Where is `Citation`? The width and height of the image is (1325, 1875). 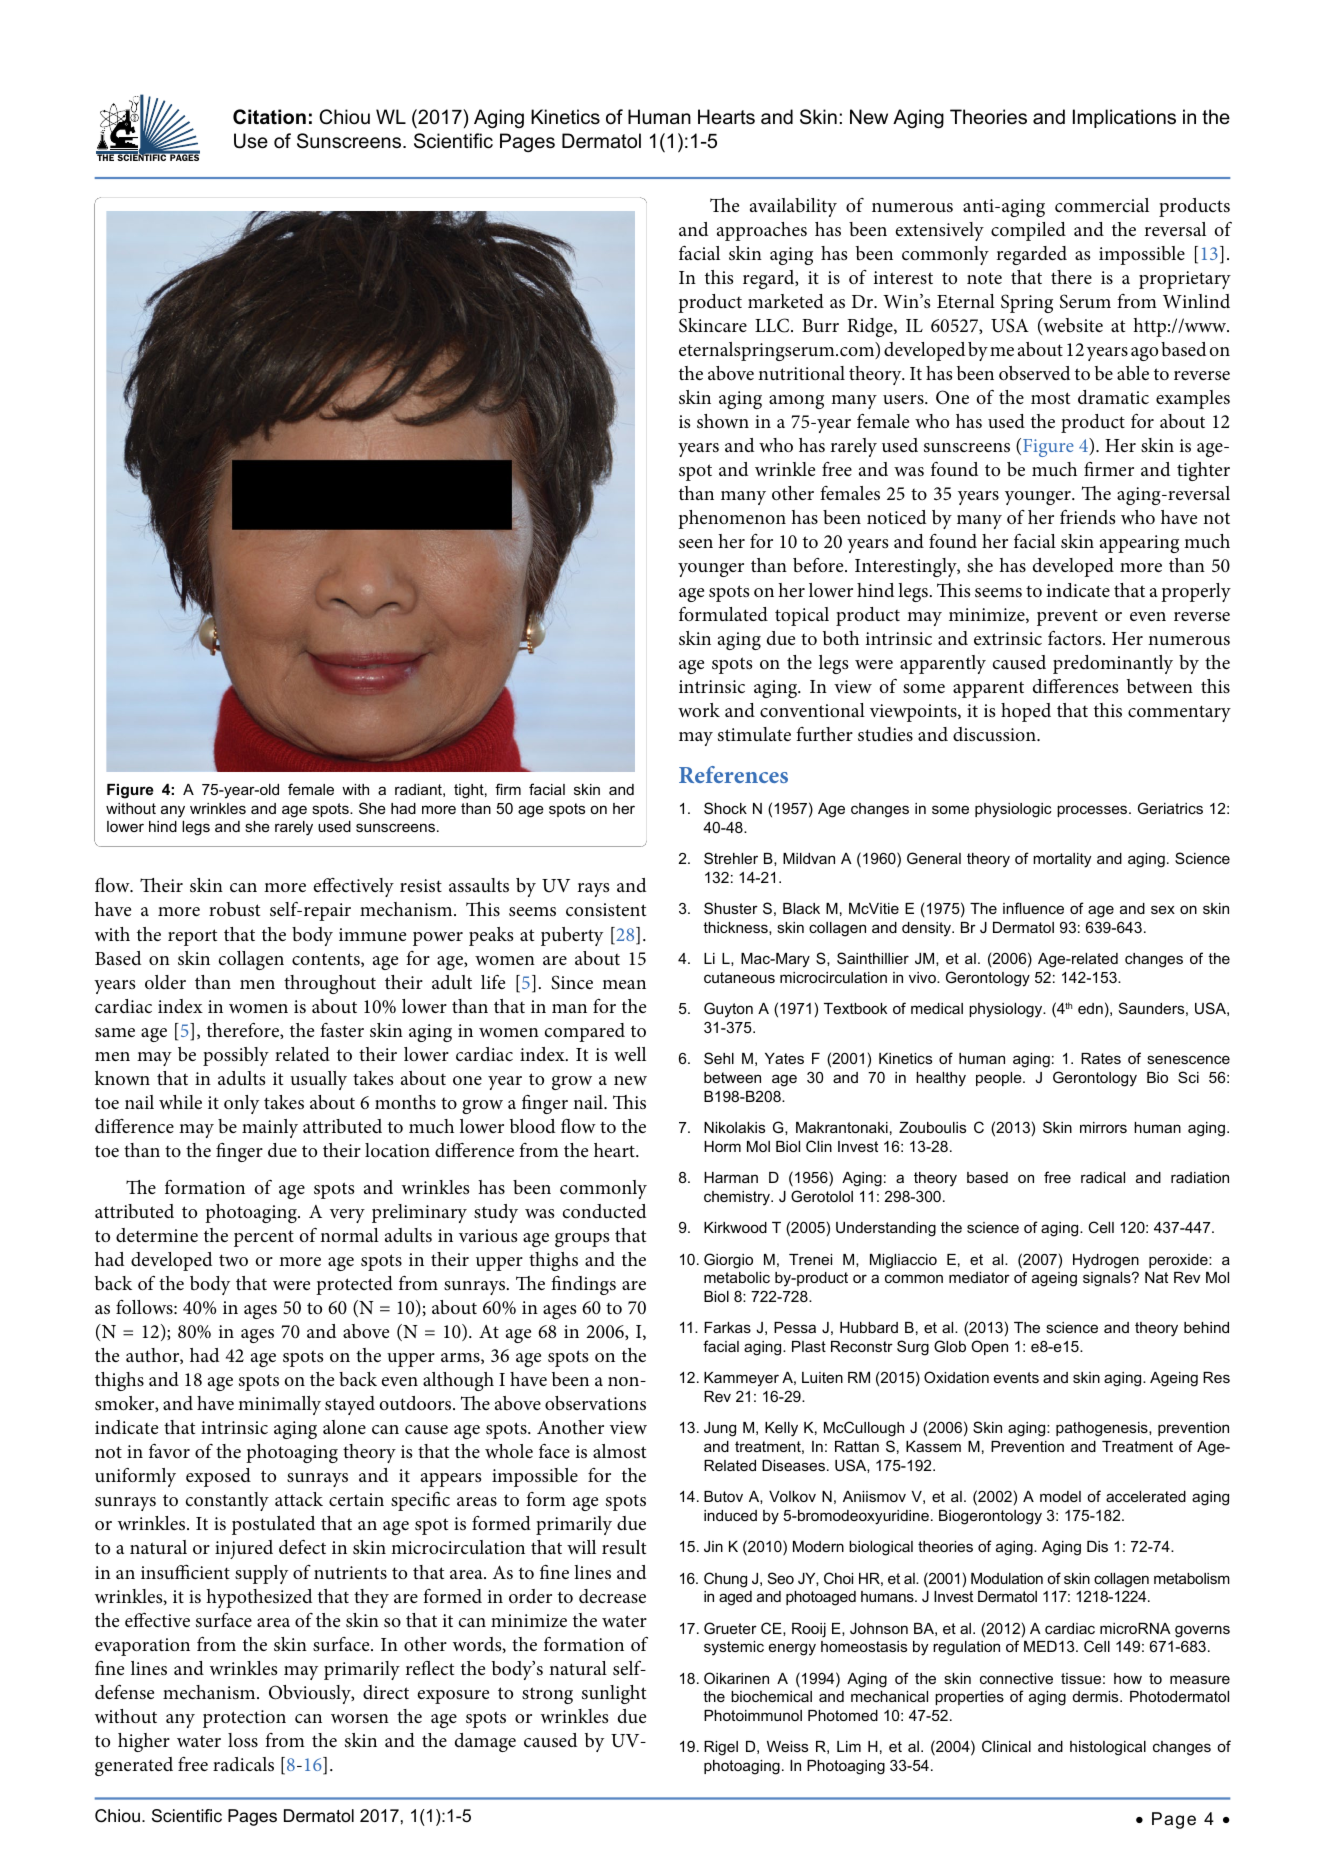 Citation is located at coordinates (269, 117).
